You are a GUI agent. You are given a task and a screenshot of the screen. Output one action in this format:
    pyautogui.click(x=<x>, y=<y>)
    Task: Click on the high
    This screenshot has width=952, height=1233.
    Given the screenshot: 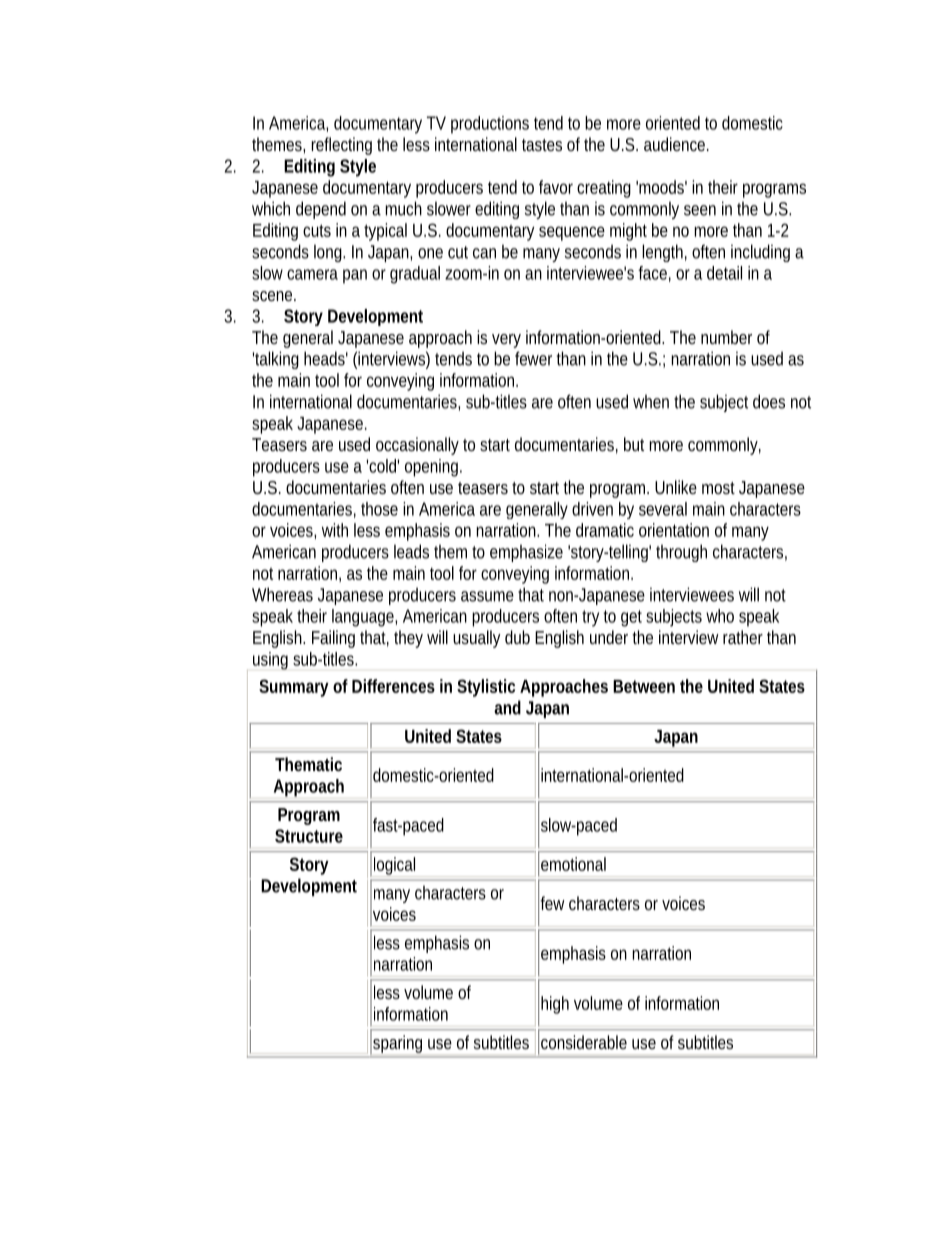 What is the action you would take?
    pyautogui.click(x=555, y=1005)
